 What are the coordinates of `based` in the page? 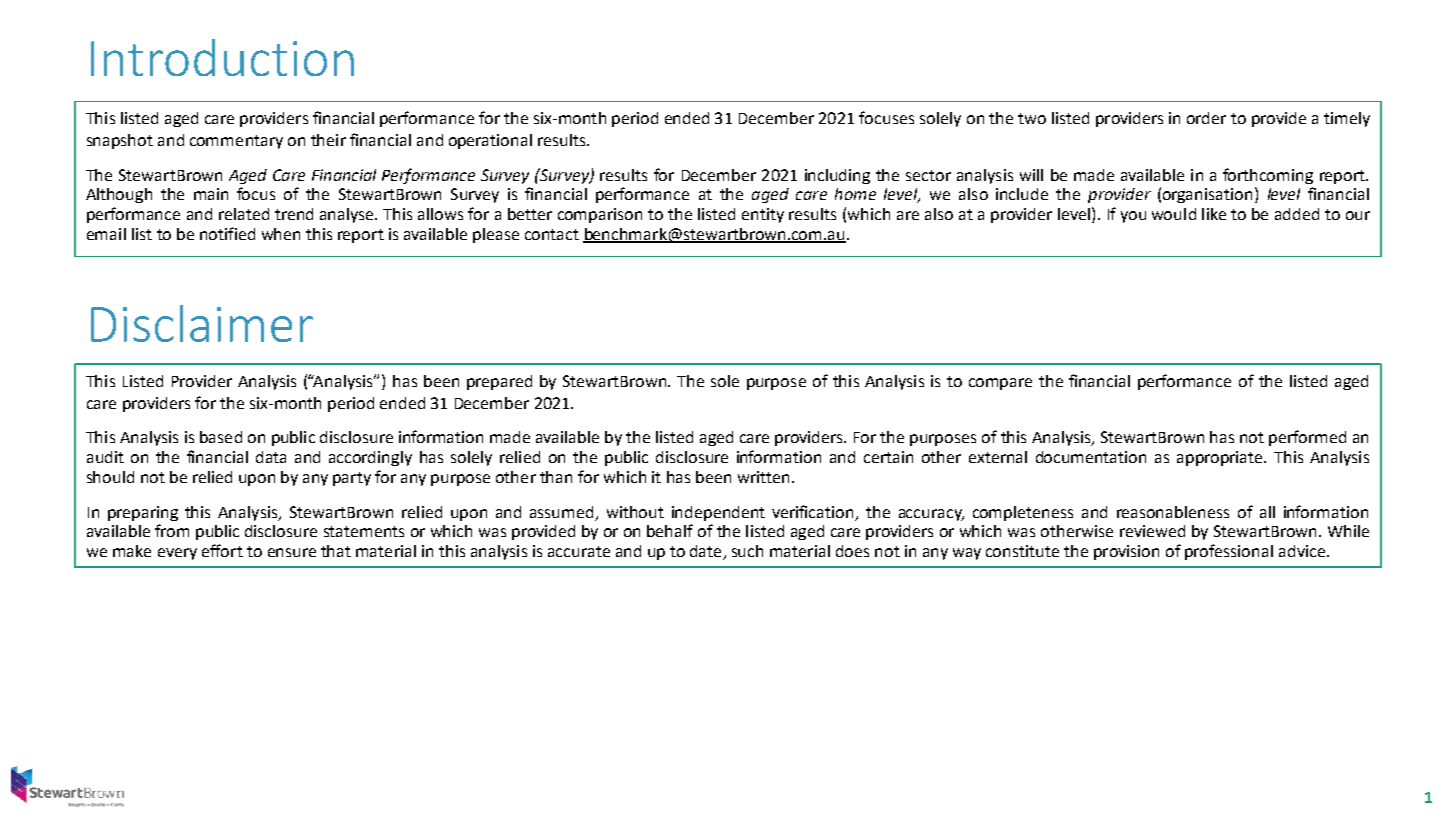 It's located at (221, 437).
